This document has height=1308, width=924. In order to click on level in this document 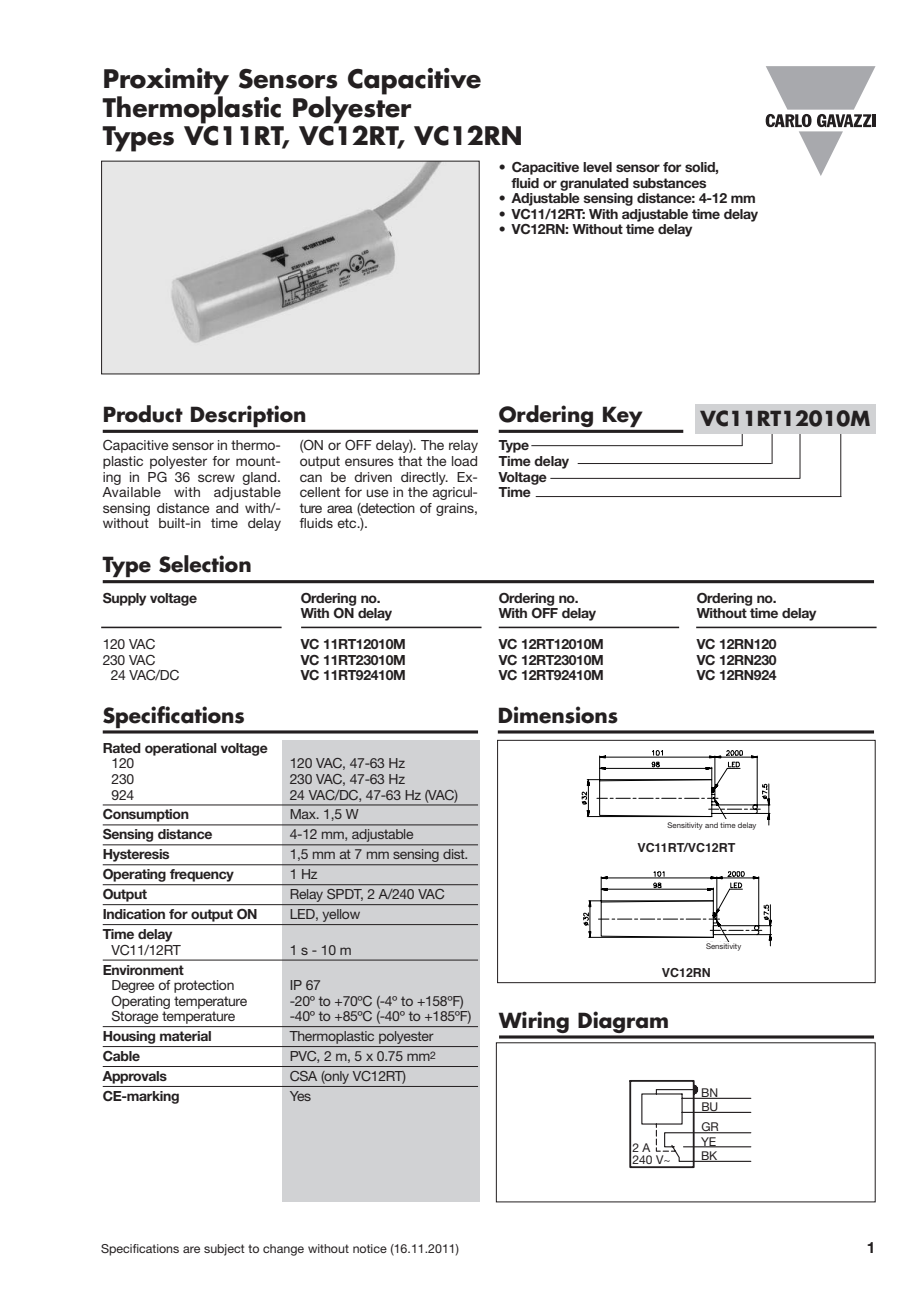, I will do `click(597, 167)`.
